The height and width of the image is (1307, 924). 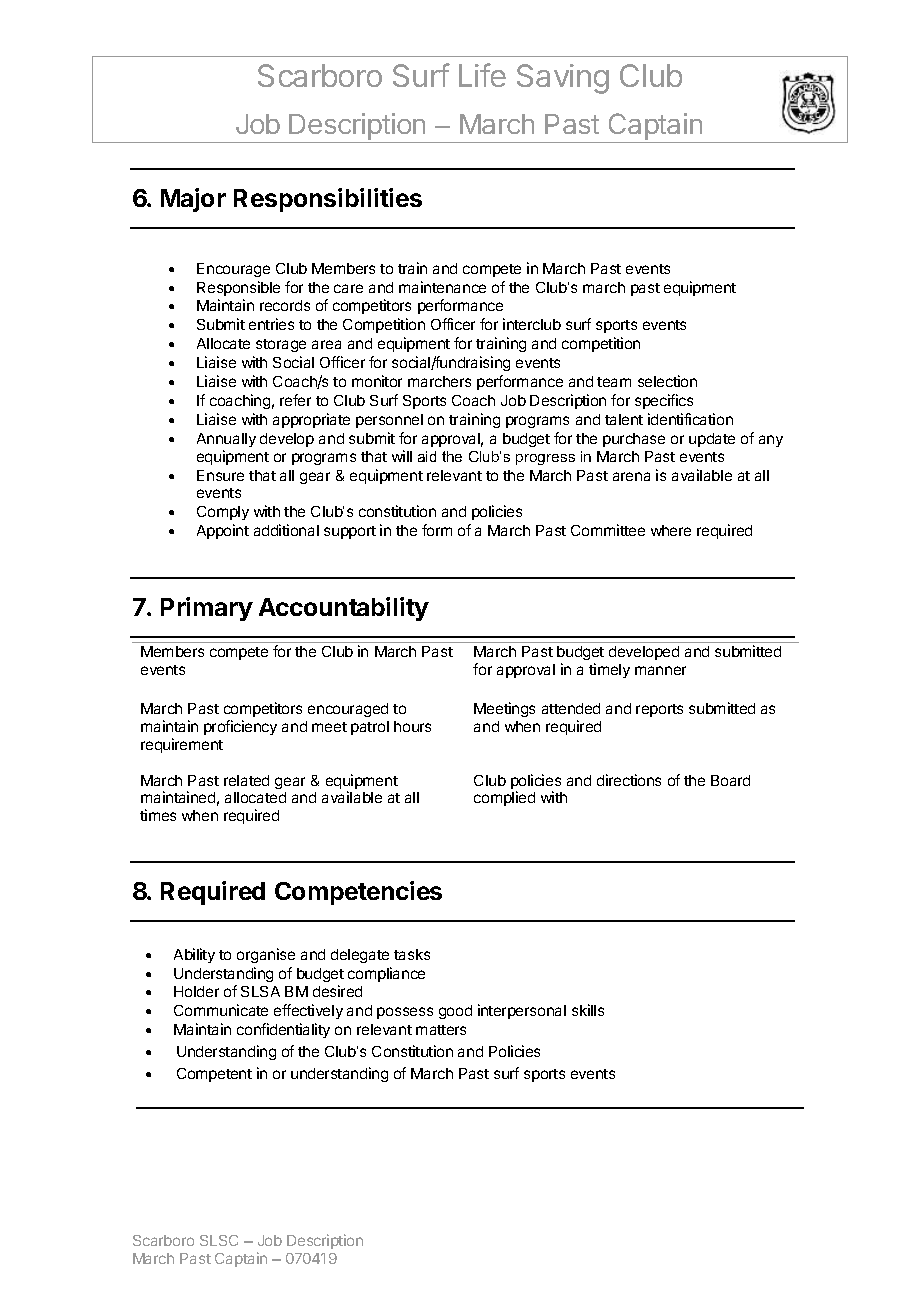 I want to click on reports, so click(x=659, y=710).
